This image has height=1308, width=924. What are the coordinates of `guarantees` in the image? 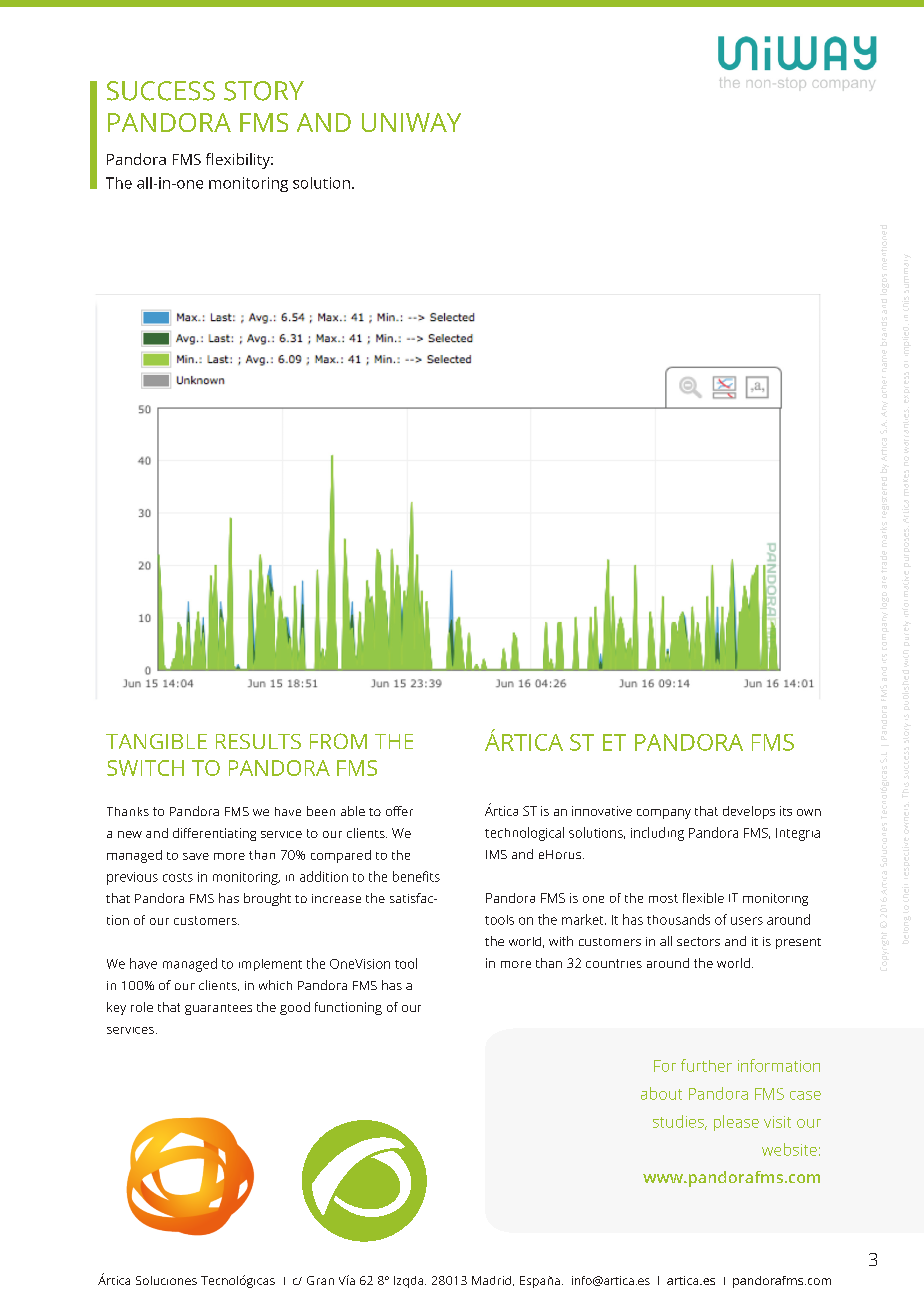 It's located at (218, 1009).
